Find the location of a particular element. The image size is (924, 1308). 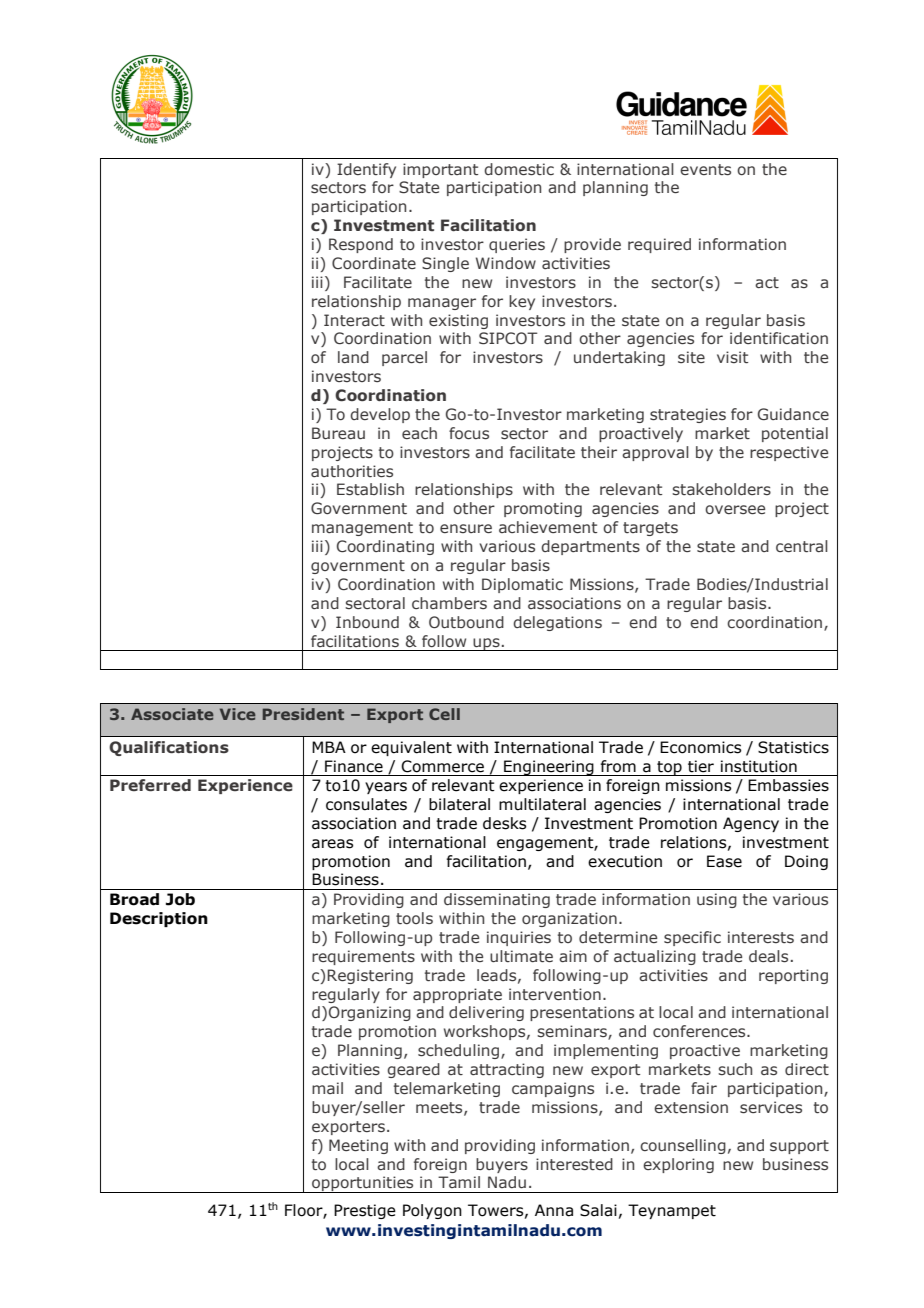

important is located at coordinates (440, 170).
